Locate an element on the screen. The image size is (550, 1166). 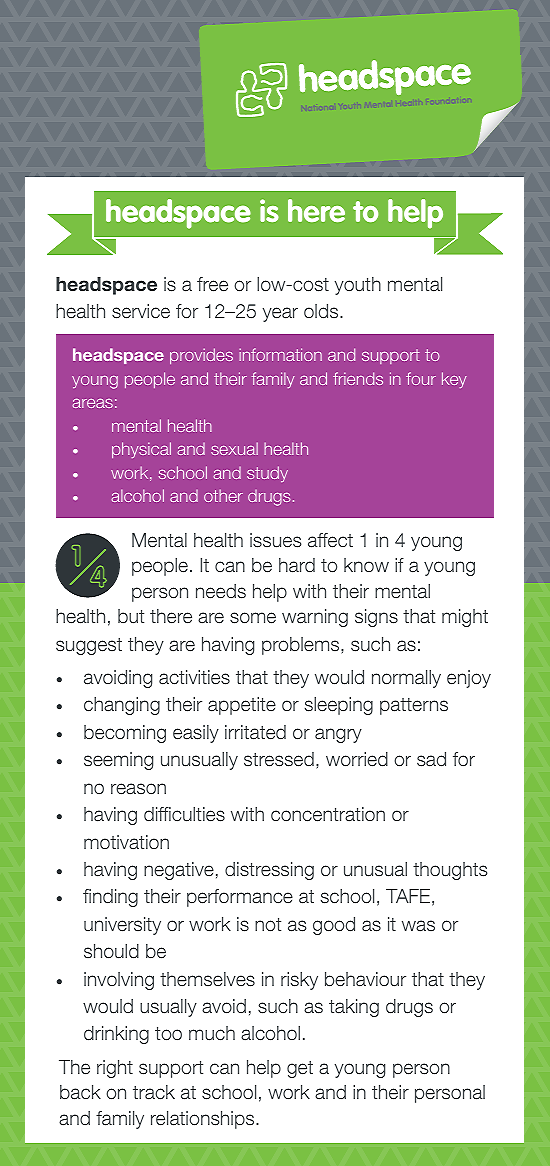
changing is located at coordinates (122, 706).
